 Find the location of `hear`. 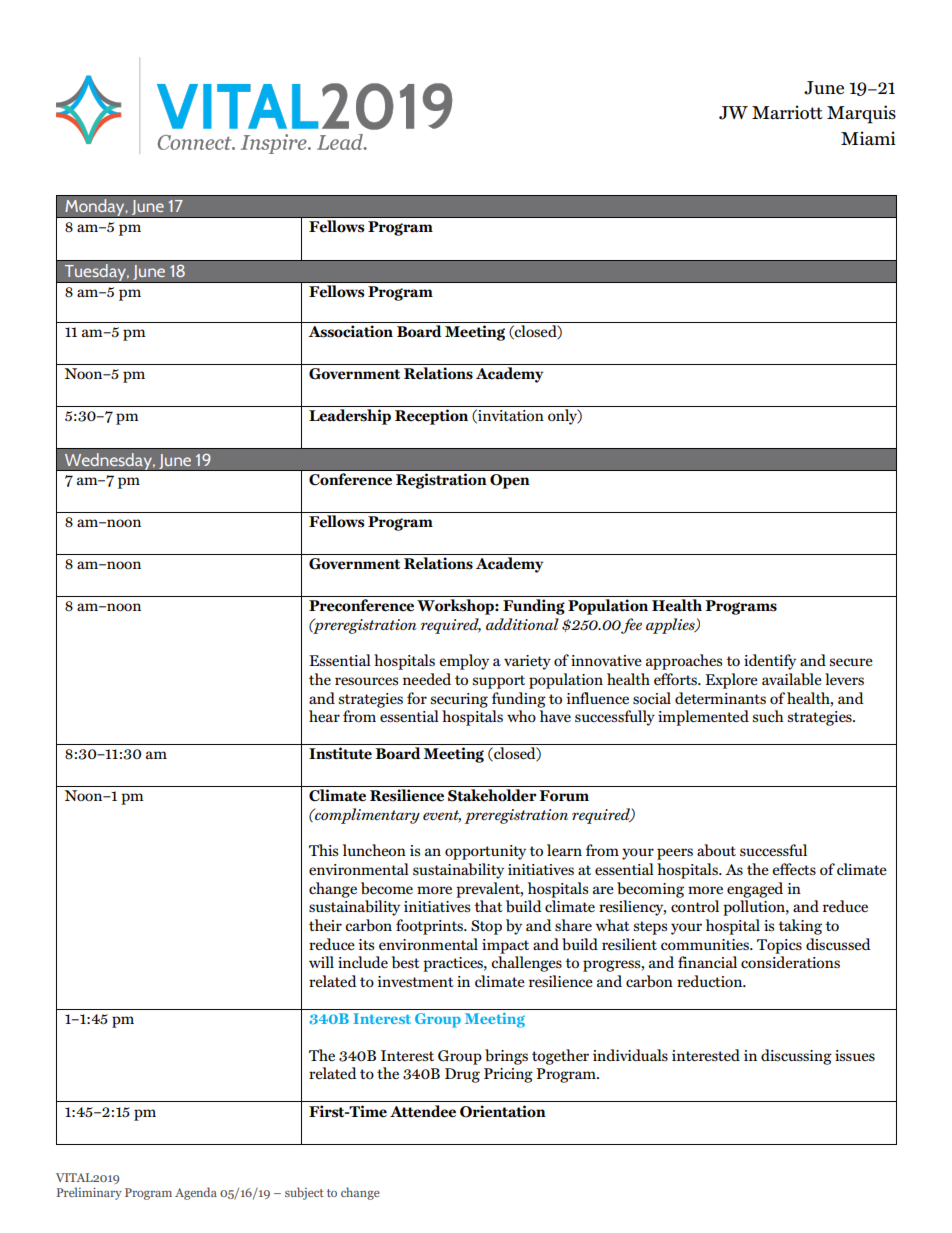

hear is located at coordinates (324, 716).
